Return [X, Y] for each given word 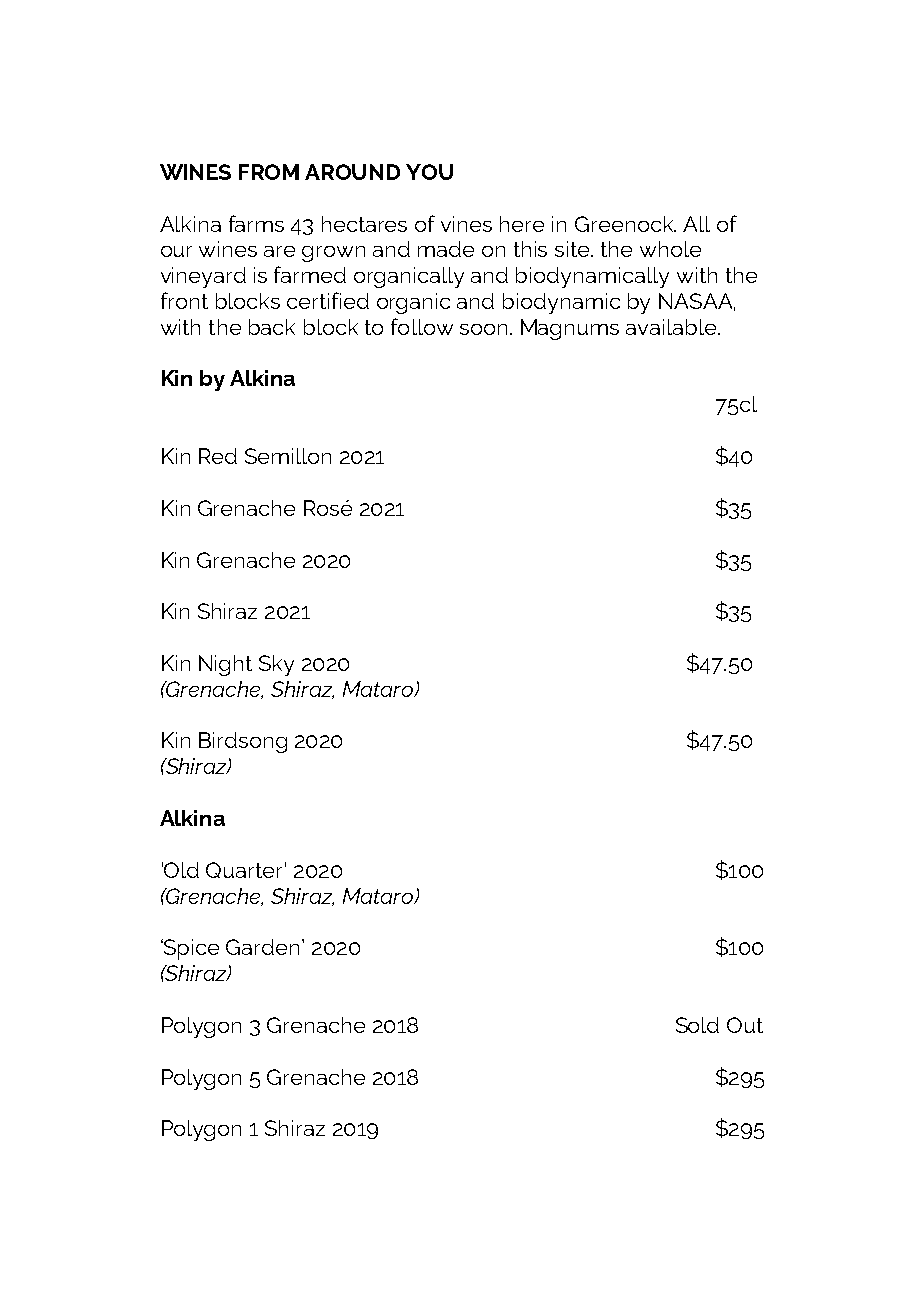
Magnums [570, 329]
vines [466, 224]
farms [256, 223]
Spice [190, 949]
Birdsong [243, 742]
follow [422, 326]
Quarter [244, 870]
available [672, 327]
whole [670, 249]
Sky [276, 665]
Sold [697, 1025]
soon [483, 329]
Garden [262, 947]
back [272, 327]
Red [218, 456]
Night [225, 665]
